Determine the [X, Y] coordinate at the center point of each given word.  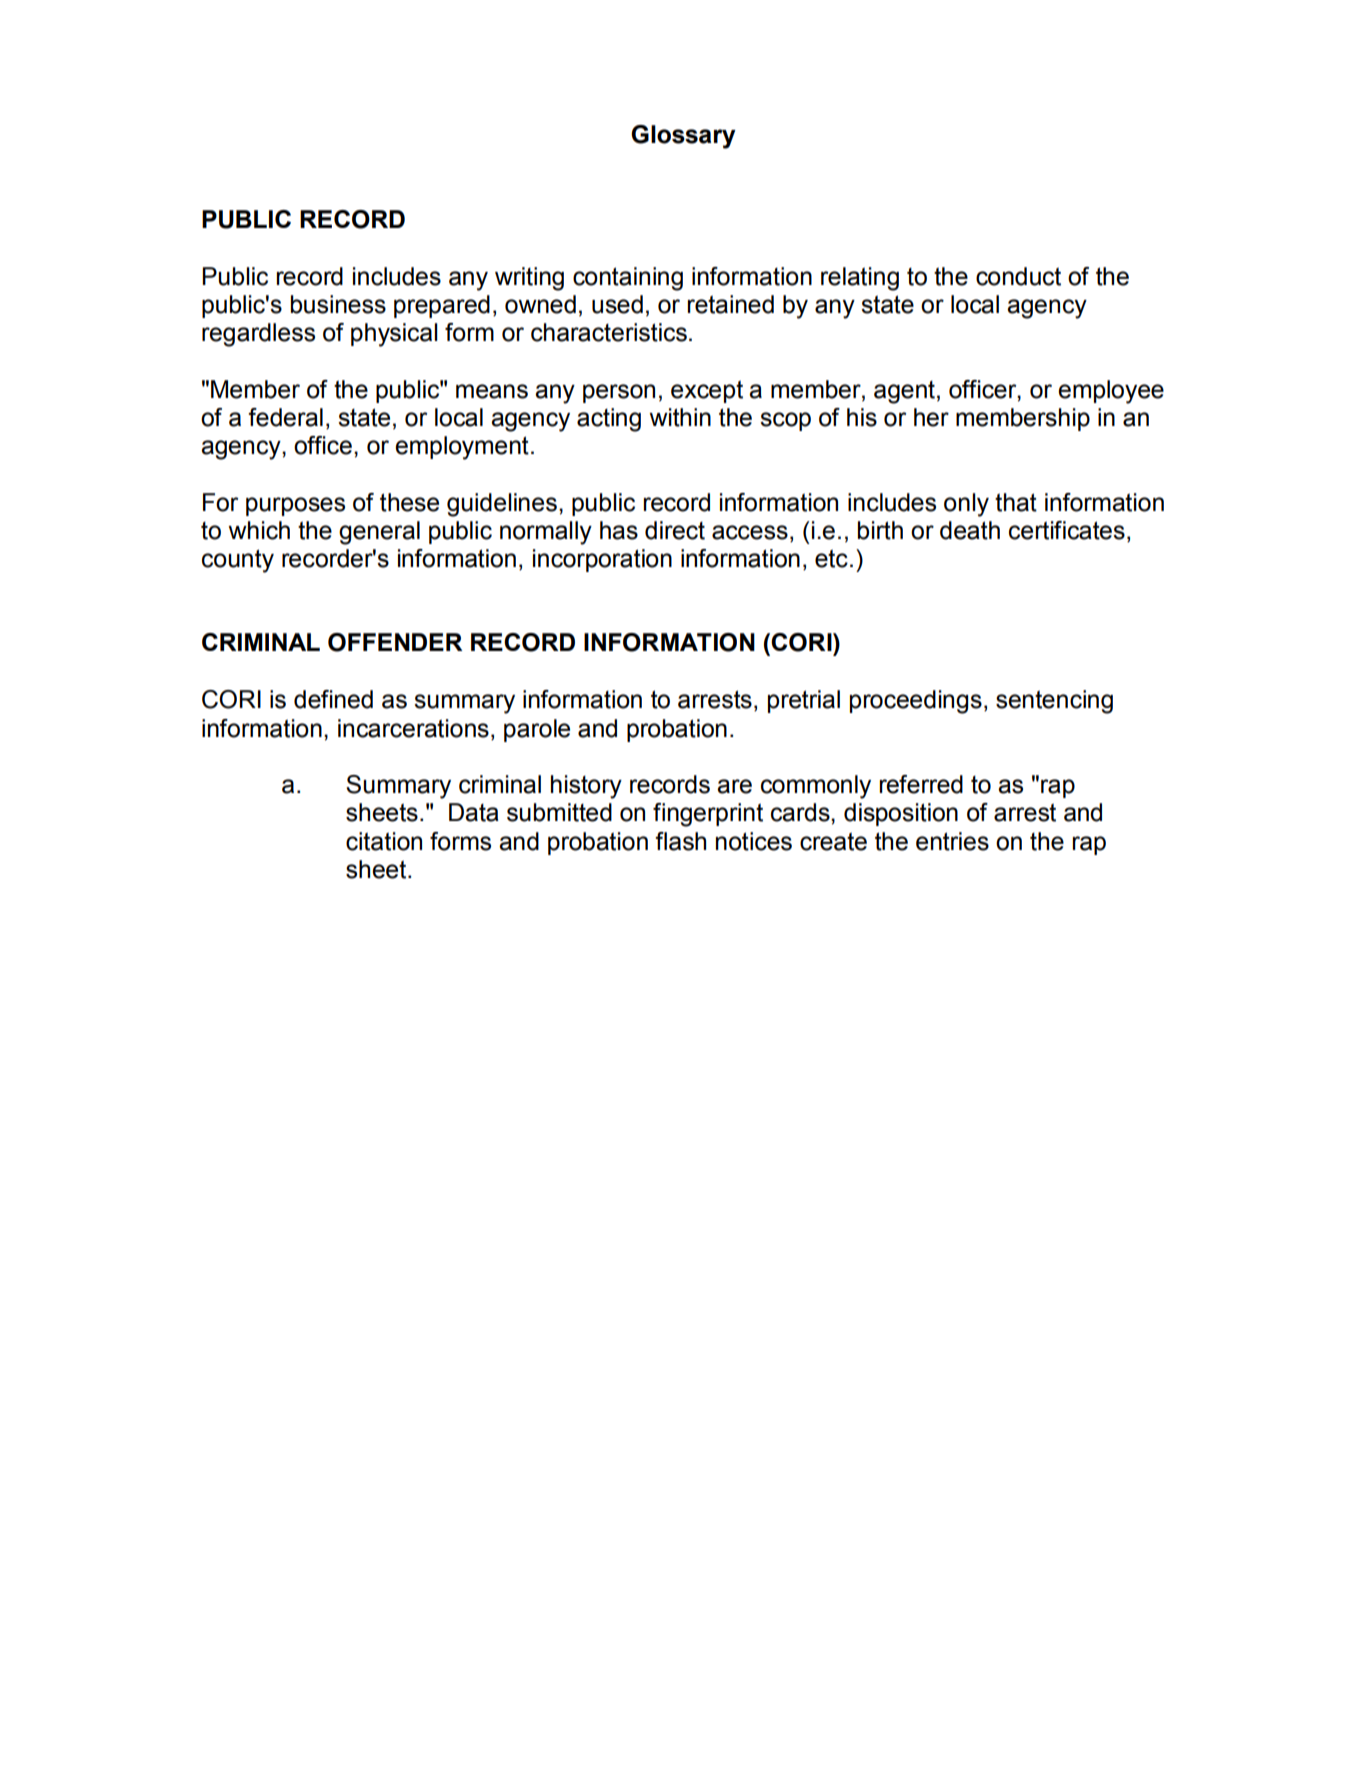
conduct [1018, 276]
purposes [295, 506]
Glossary [683, 137]
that [1016, 502]
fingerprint [708, 815]
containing [628, 279]
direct [675, 530]
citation [384, 841]
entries [952, 841]
